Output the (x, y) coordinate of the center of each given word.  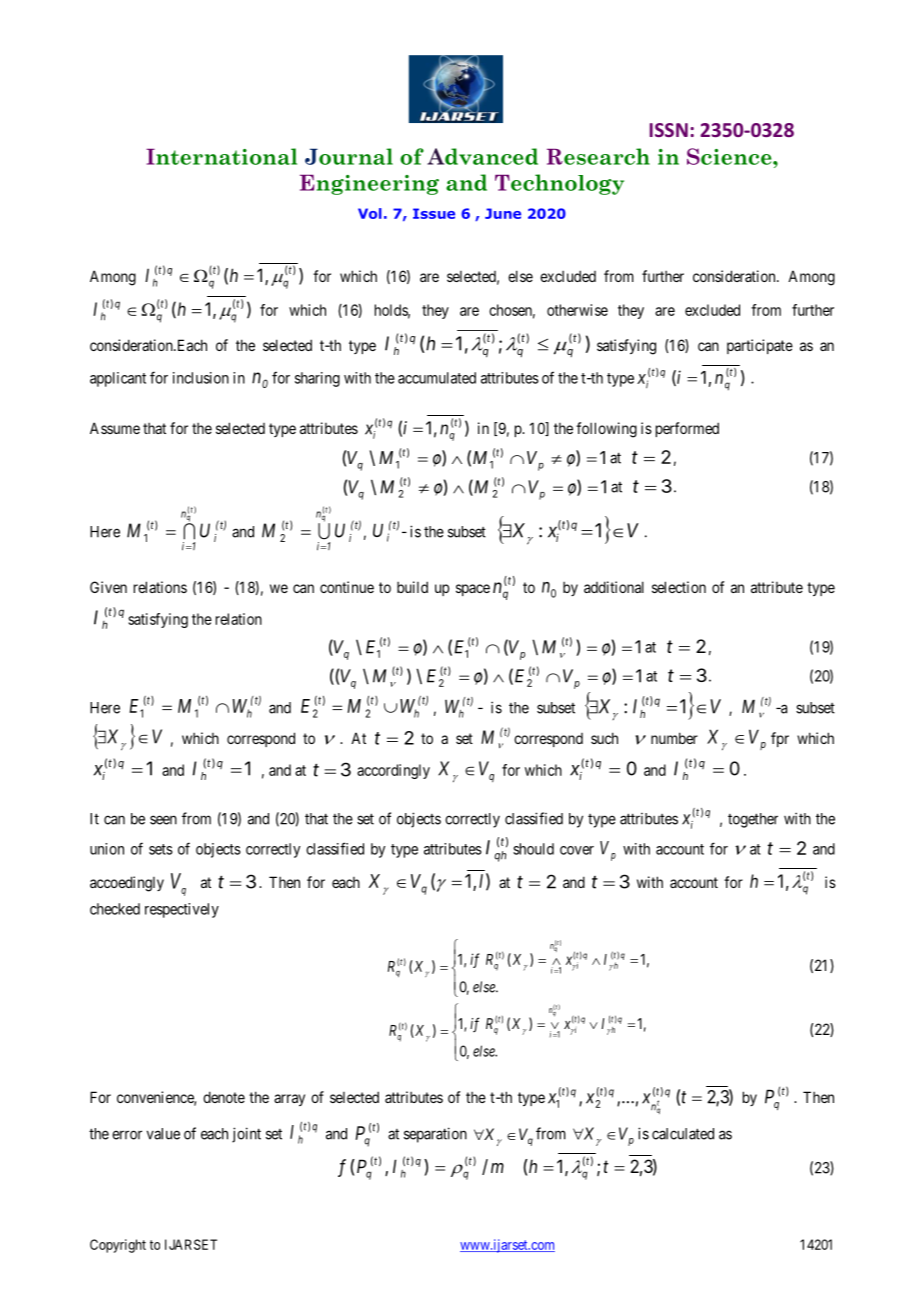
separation (435, 1135)
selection (679, 587)
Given (108, 587)
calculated (683, 1134)
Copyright (118, 1246)
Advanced (482, 156)
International (221, 156)
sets (161, 849)
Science (730, 156)
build (412, 587)
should (533, 849)
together (753, 820)
